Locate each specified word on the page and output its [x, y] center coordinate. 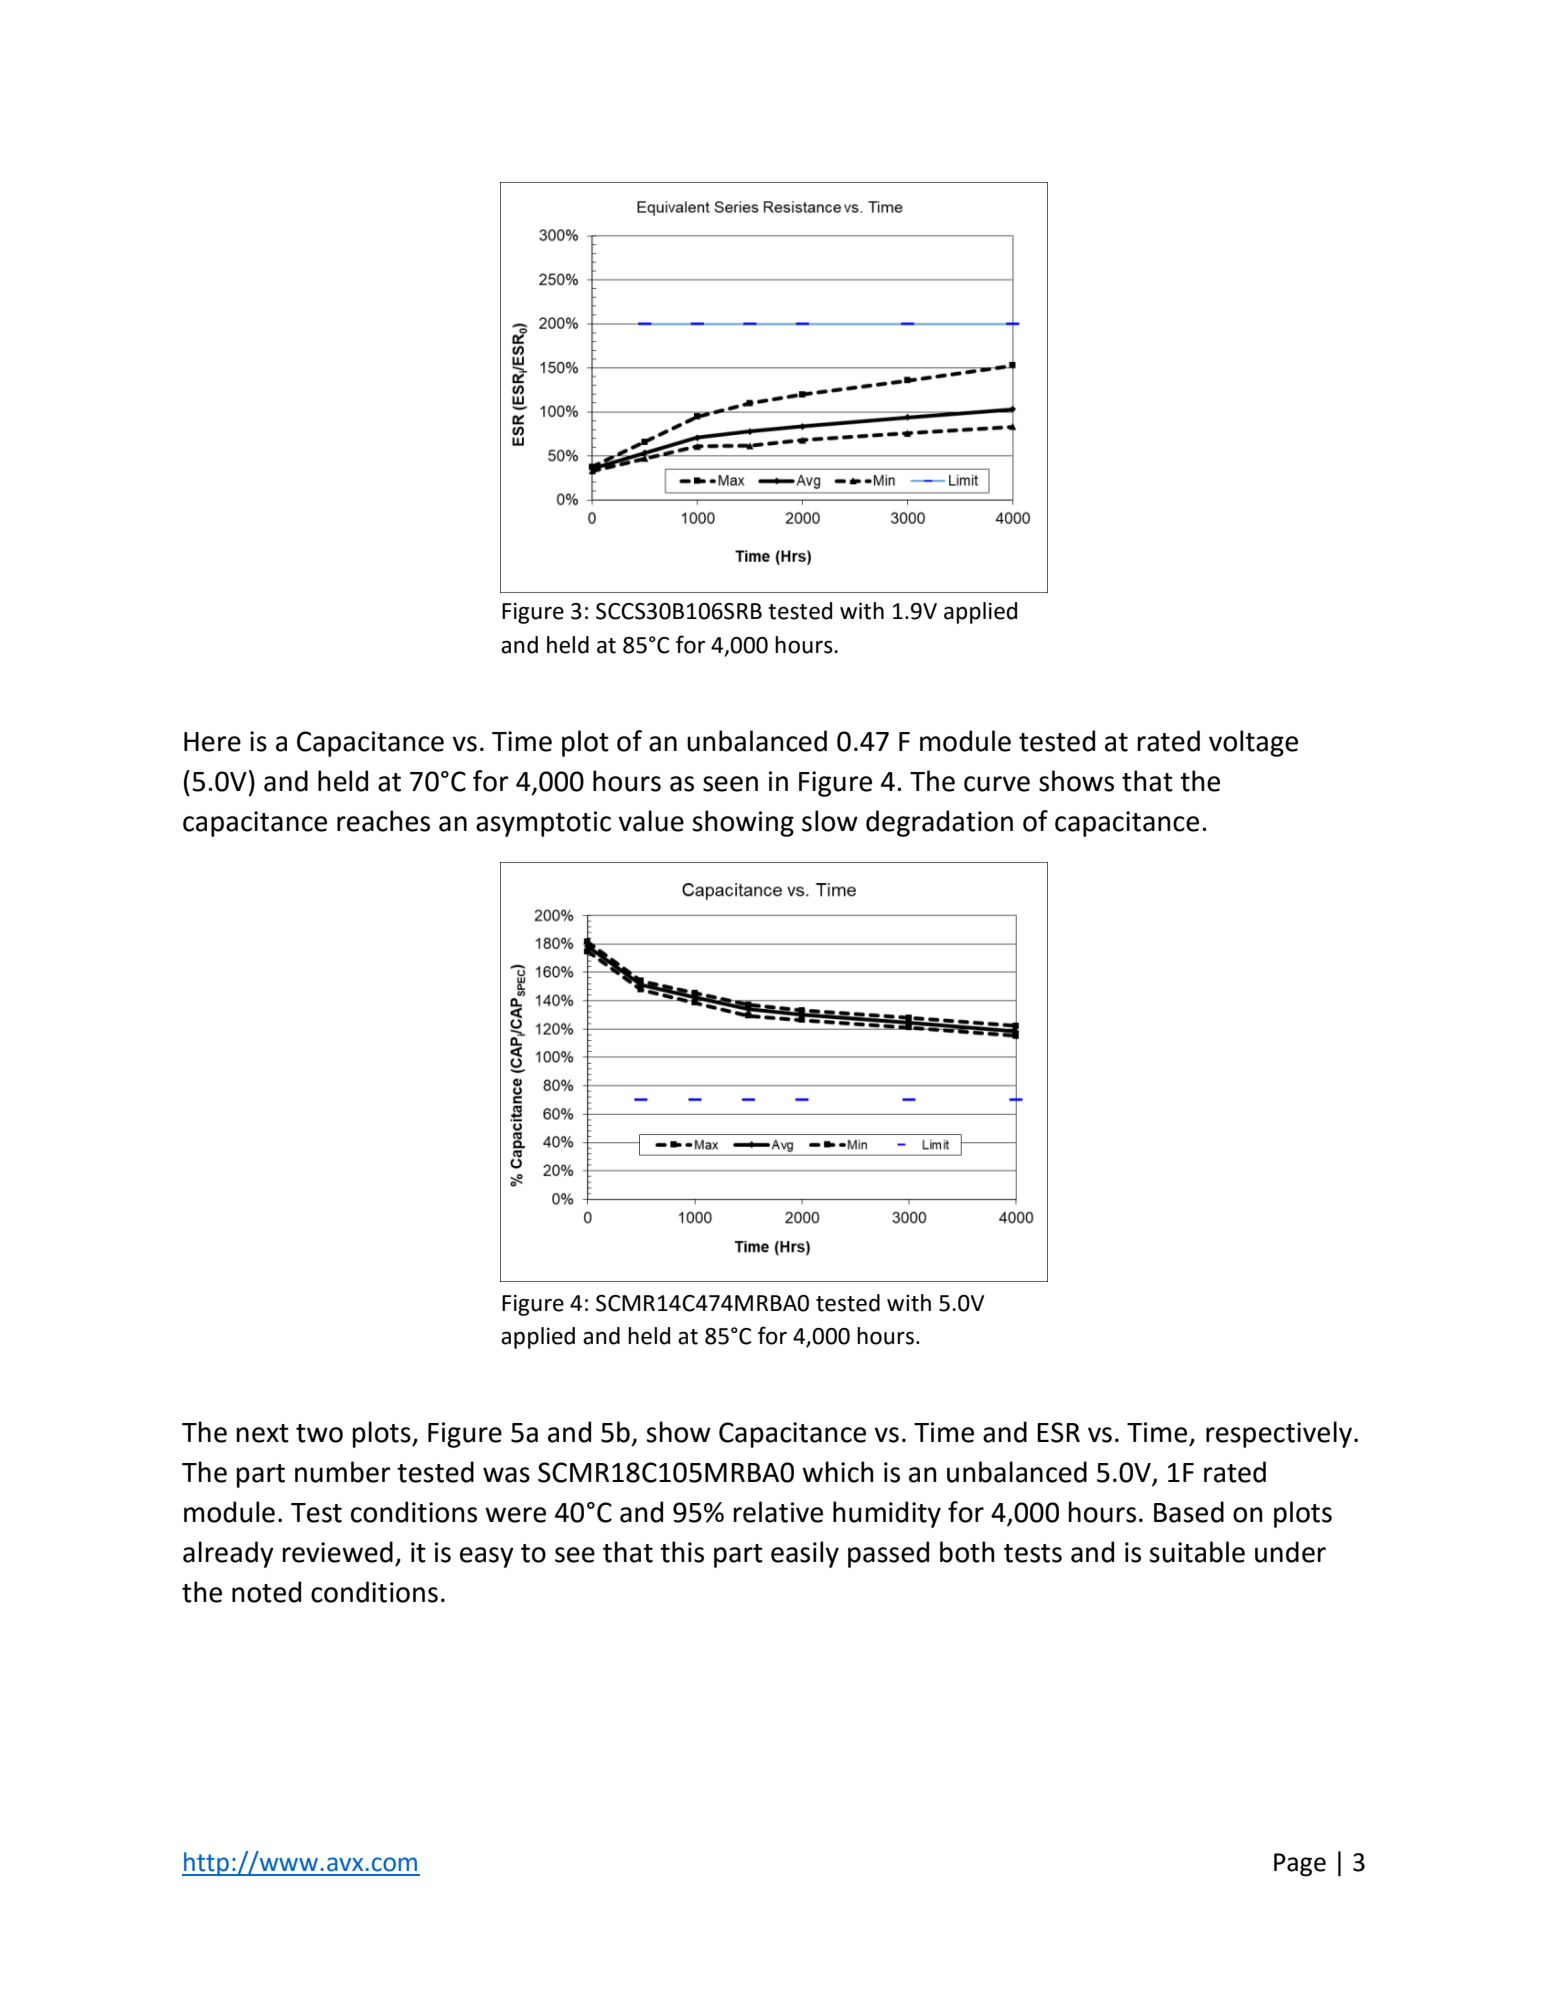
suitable [1197, 1552]
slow [830, 821]
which [838, 1472]
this [682, 1552]
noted [266, 1592]
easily [805, 1554]
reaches [383, 821]
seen [730, 784]
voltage [1253, 743]
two [319, 1433]
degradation [939, 823]
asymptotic [543, 824]
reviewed [337, 1552]
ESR [1058, 1432]
